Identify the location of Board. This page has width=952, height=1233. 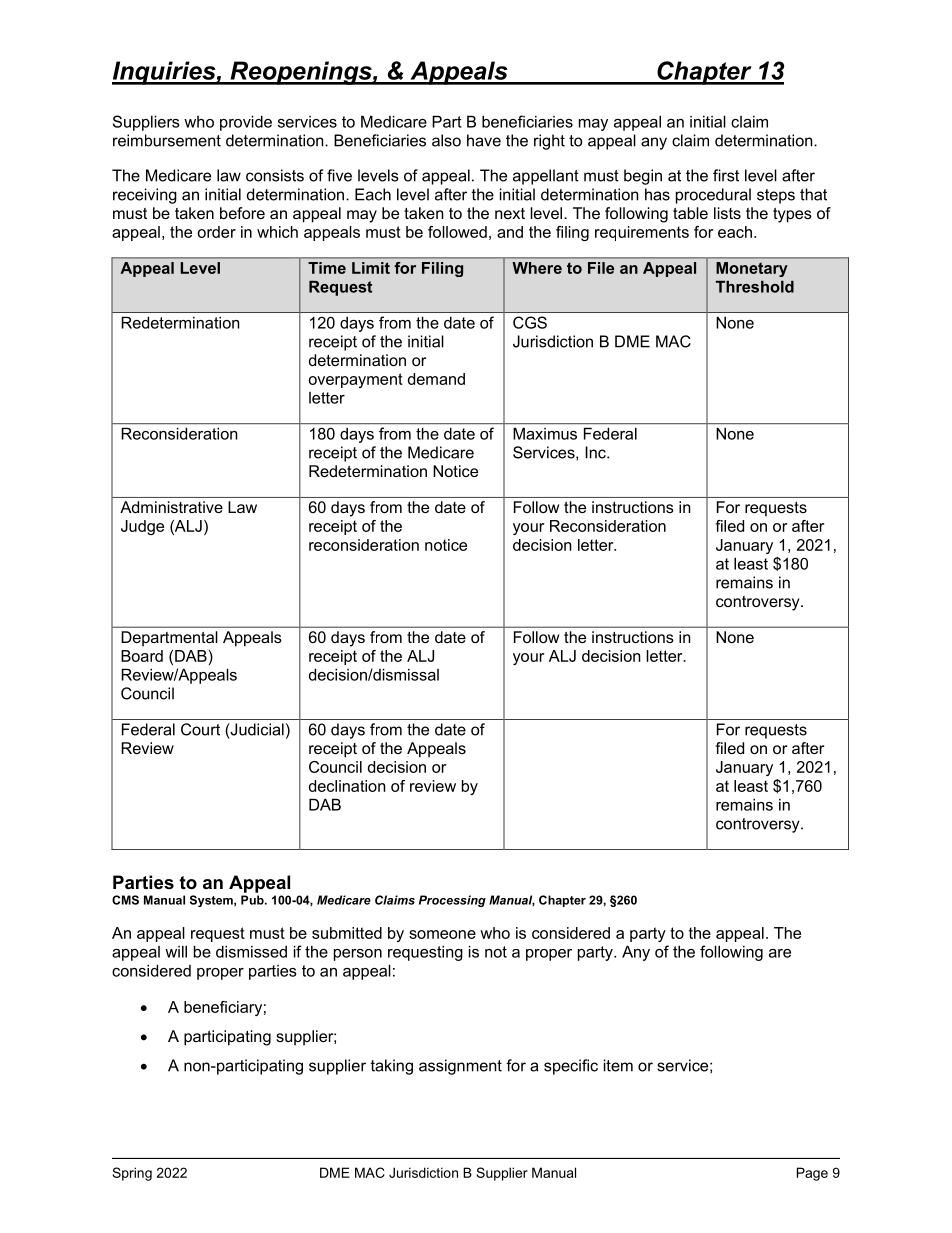
(142, 656).
